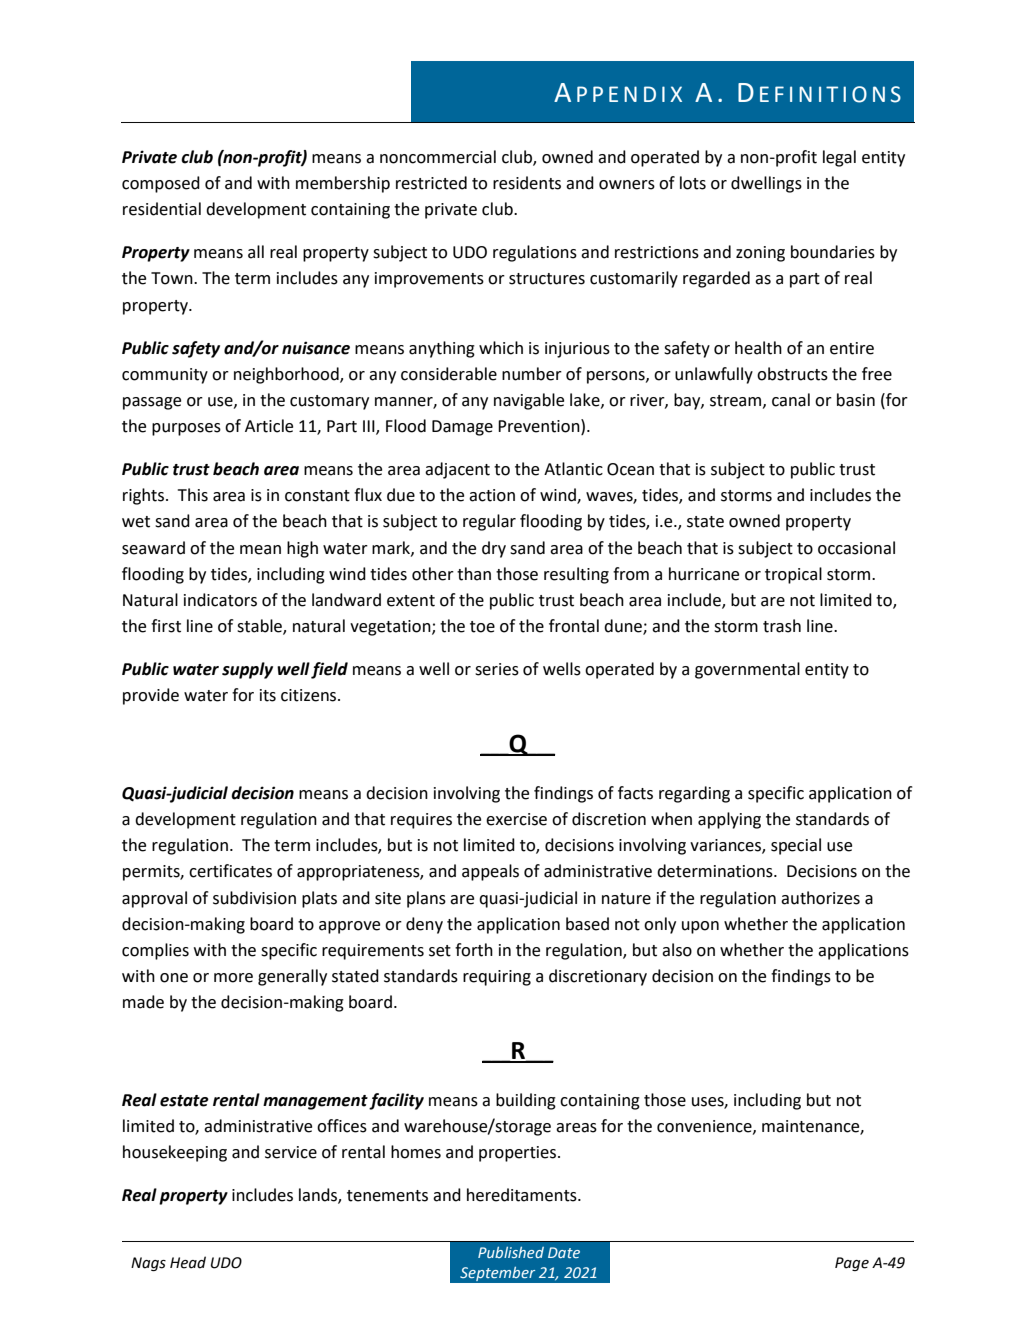 This screenshot has width=1036, height=1340. What do you see at coordinates (793, 575) in the screenshot?
I see `tropical` at bounding box center [793, 575].
